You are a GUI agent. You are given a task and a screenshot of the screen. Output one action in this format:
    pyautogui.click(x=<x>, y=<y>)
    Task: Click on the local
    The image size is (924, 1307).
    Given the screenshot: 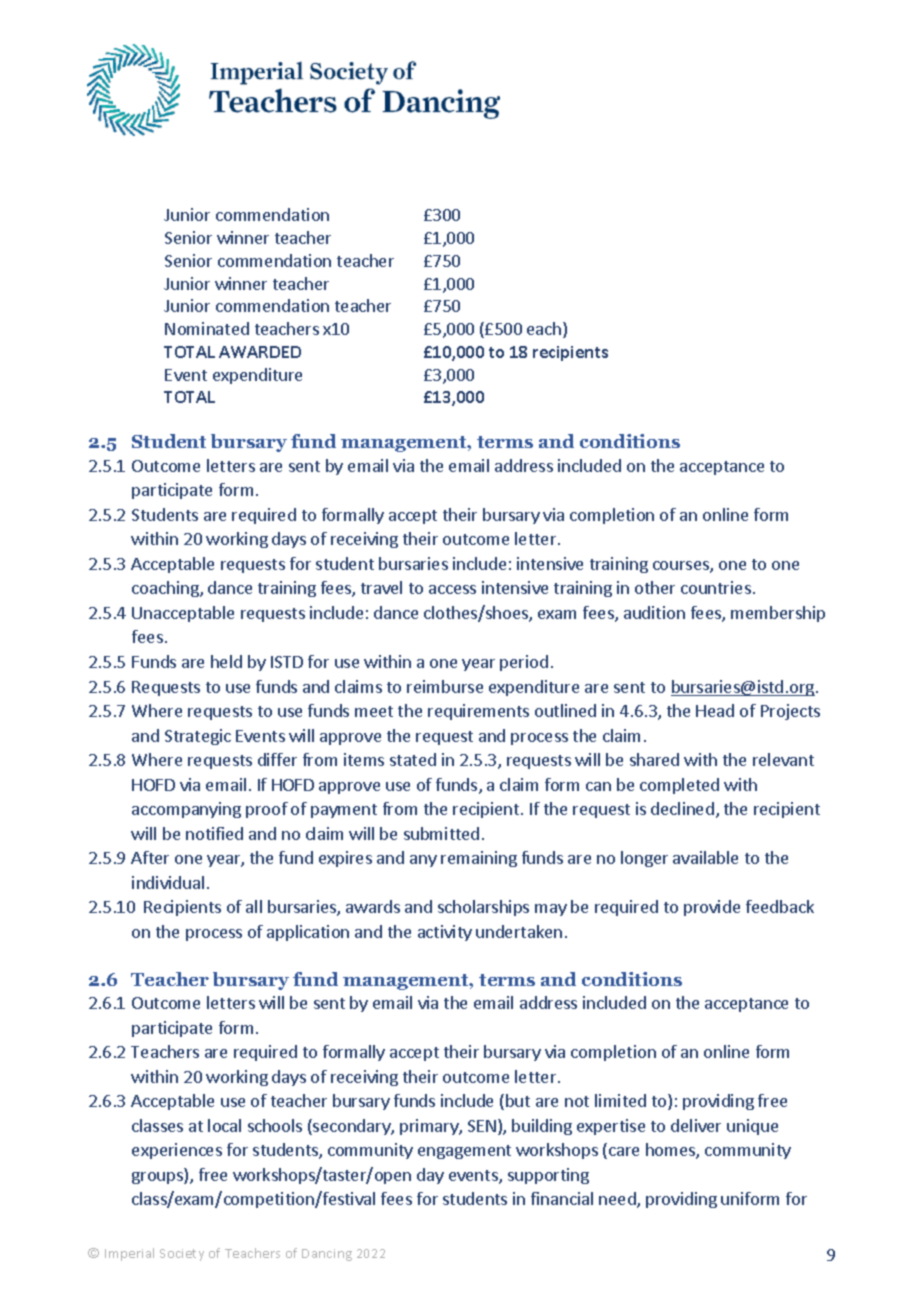 What is the action you would take?
    pyautogui.click(x=224, y=1125)
